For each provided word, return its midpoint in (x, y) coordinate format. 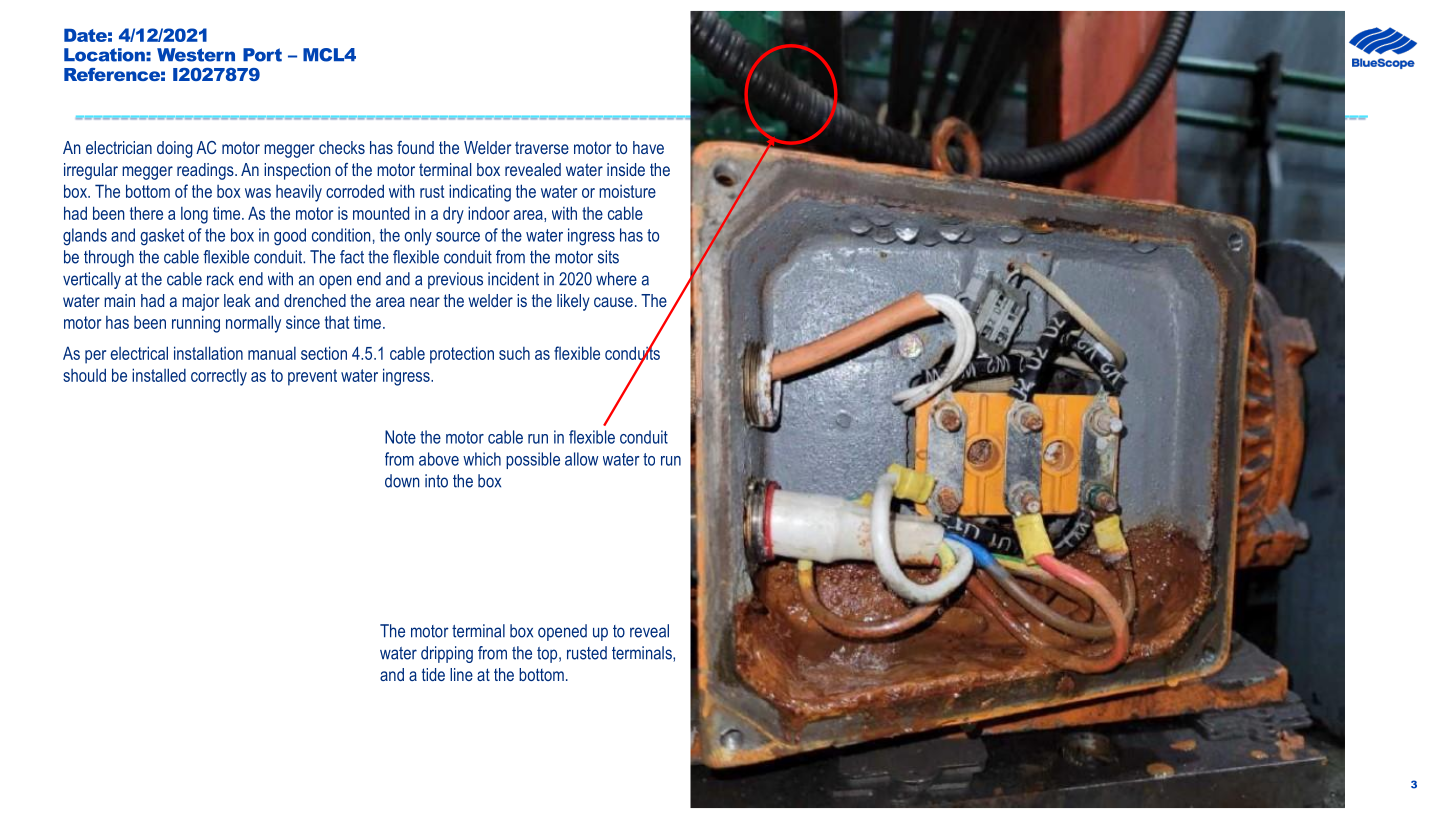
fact (352, 257)
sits (608, 257)
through (109, 258)
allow (582, 459)
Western (196, 55)
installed (159, 375)
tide (433, 674)
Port (262, 55)
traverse (542, 147)
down (402, 481)
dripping (447, 654)
